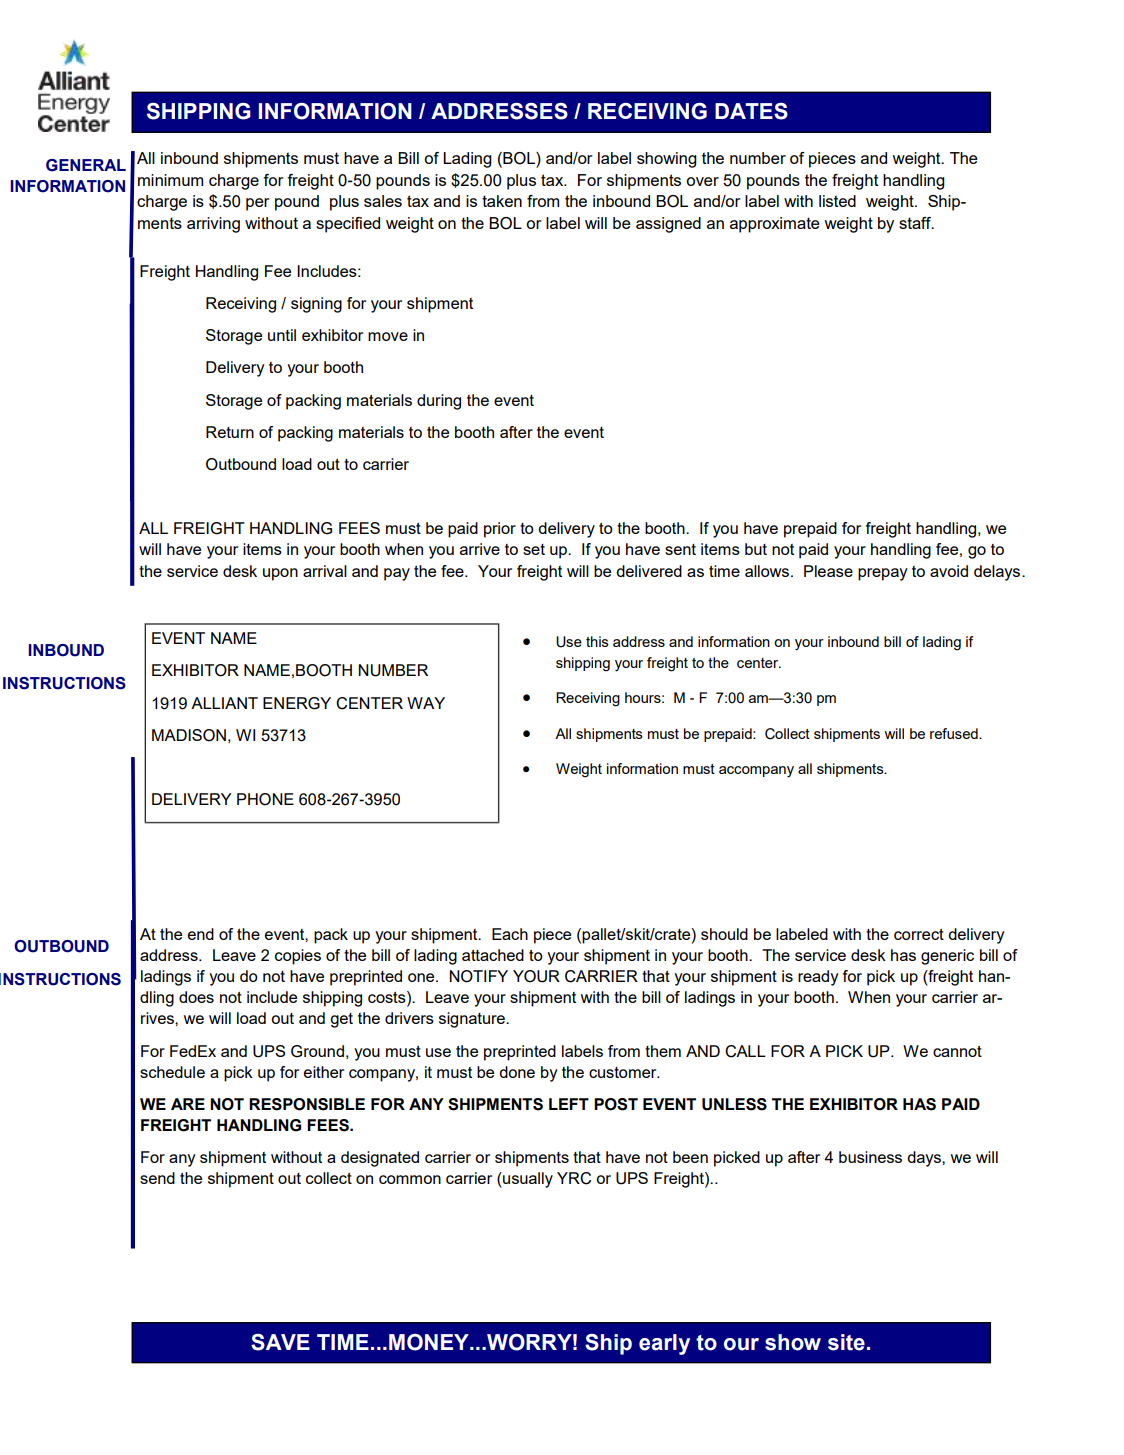 The image size is (1124, 1455). What do you see at coordinates (502, 201) in the image?
I see `taken` at bounding box center [502, 201].
